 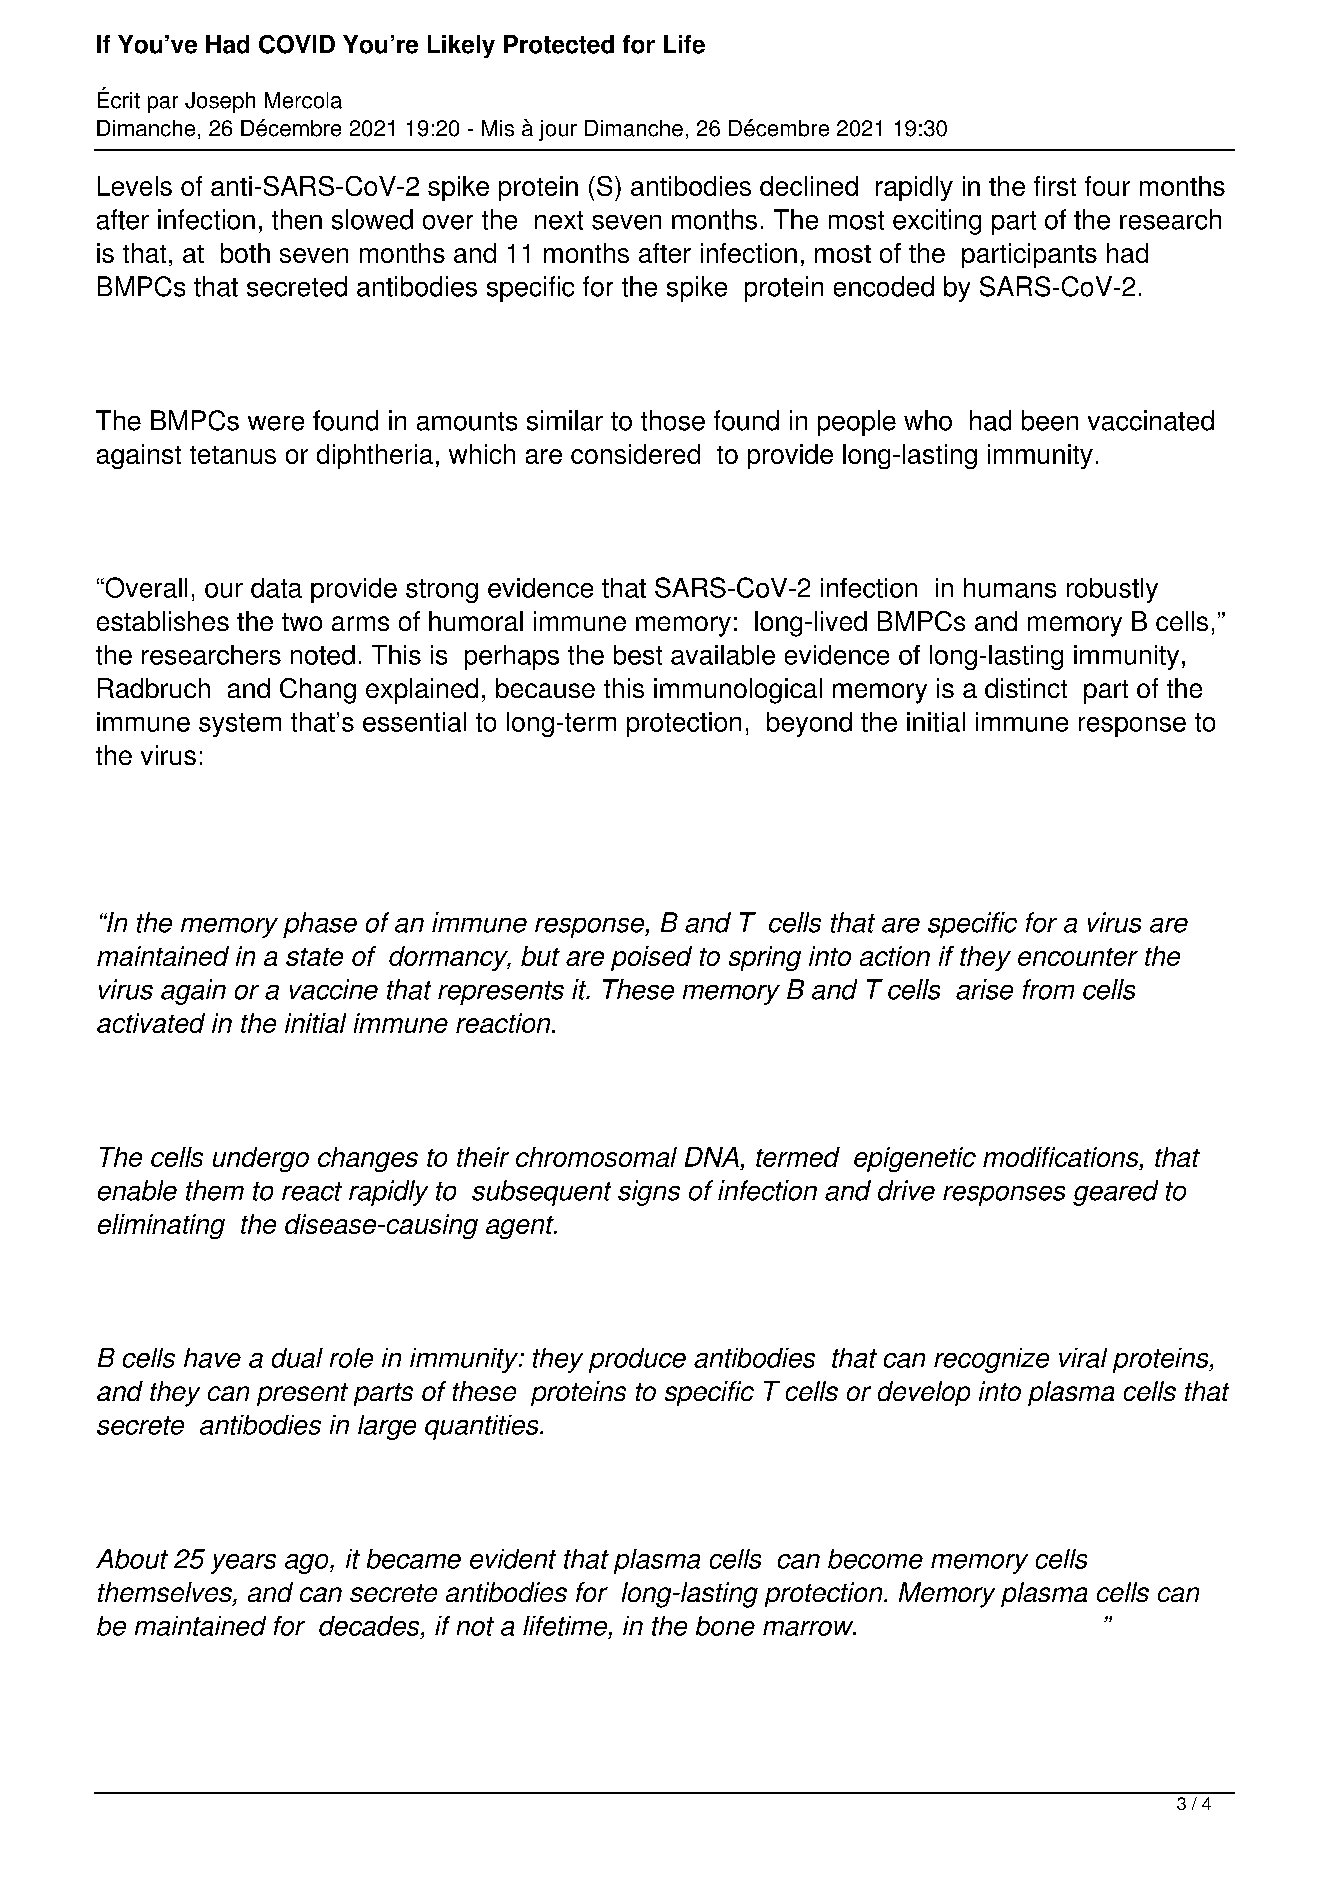 I want to click on encounter, so click(x=1078, y=957).
